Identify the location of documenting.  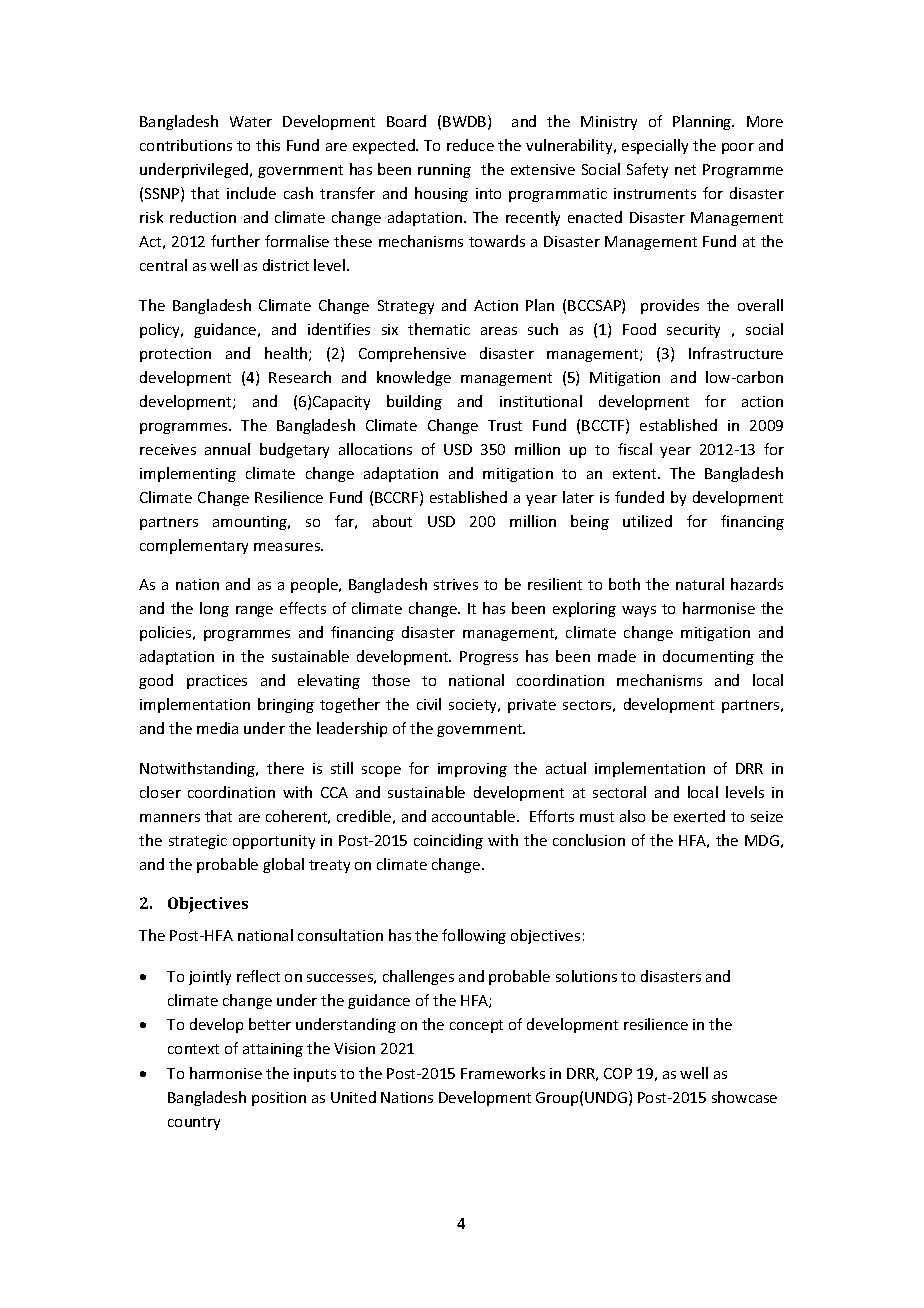
(708, 657).
